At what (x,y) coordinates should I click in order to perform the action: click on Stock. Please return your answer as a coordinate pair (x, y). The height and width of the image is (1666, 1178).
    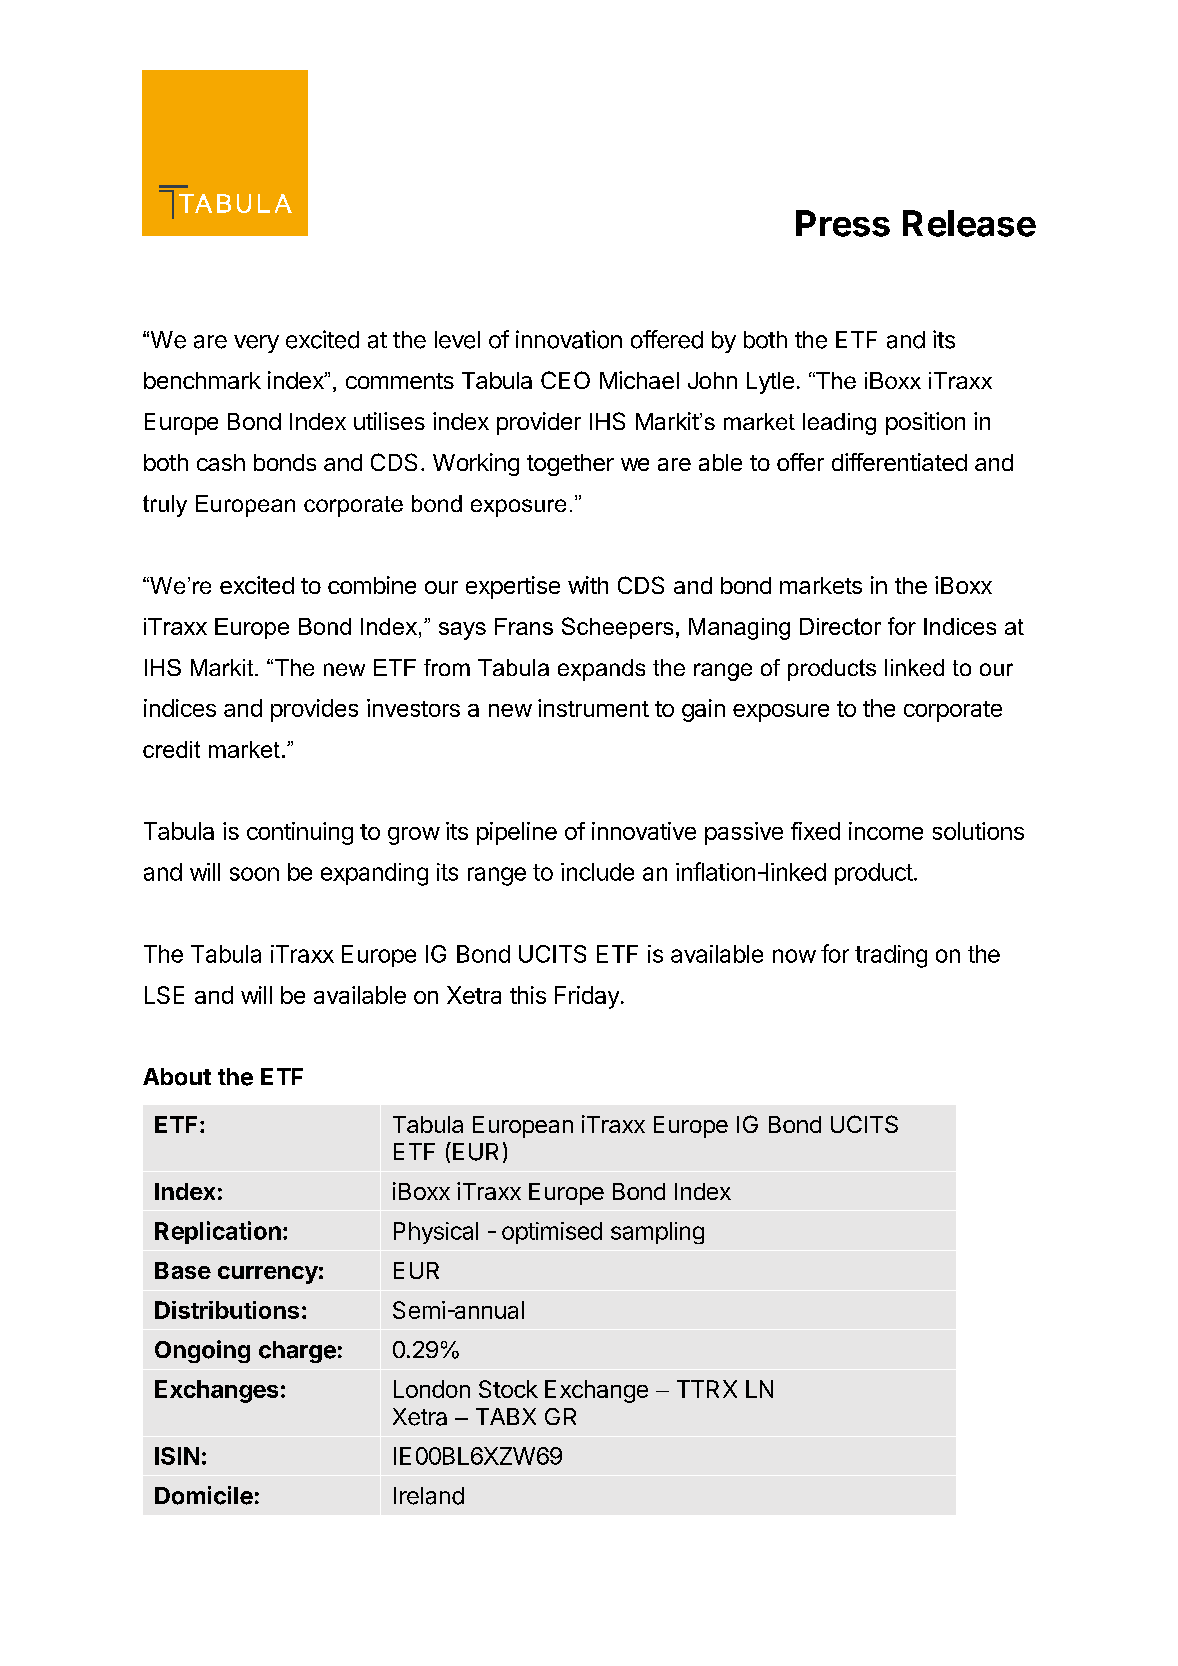
    Looking at the image, I should click on (508, 1389).
